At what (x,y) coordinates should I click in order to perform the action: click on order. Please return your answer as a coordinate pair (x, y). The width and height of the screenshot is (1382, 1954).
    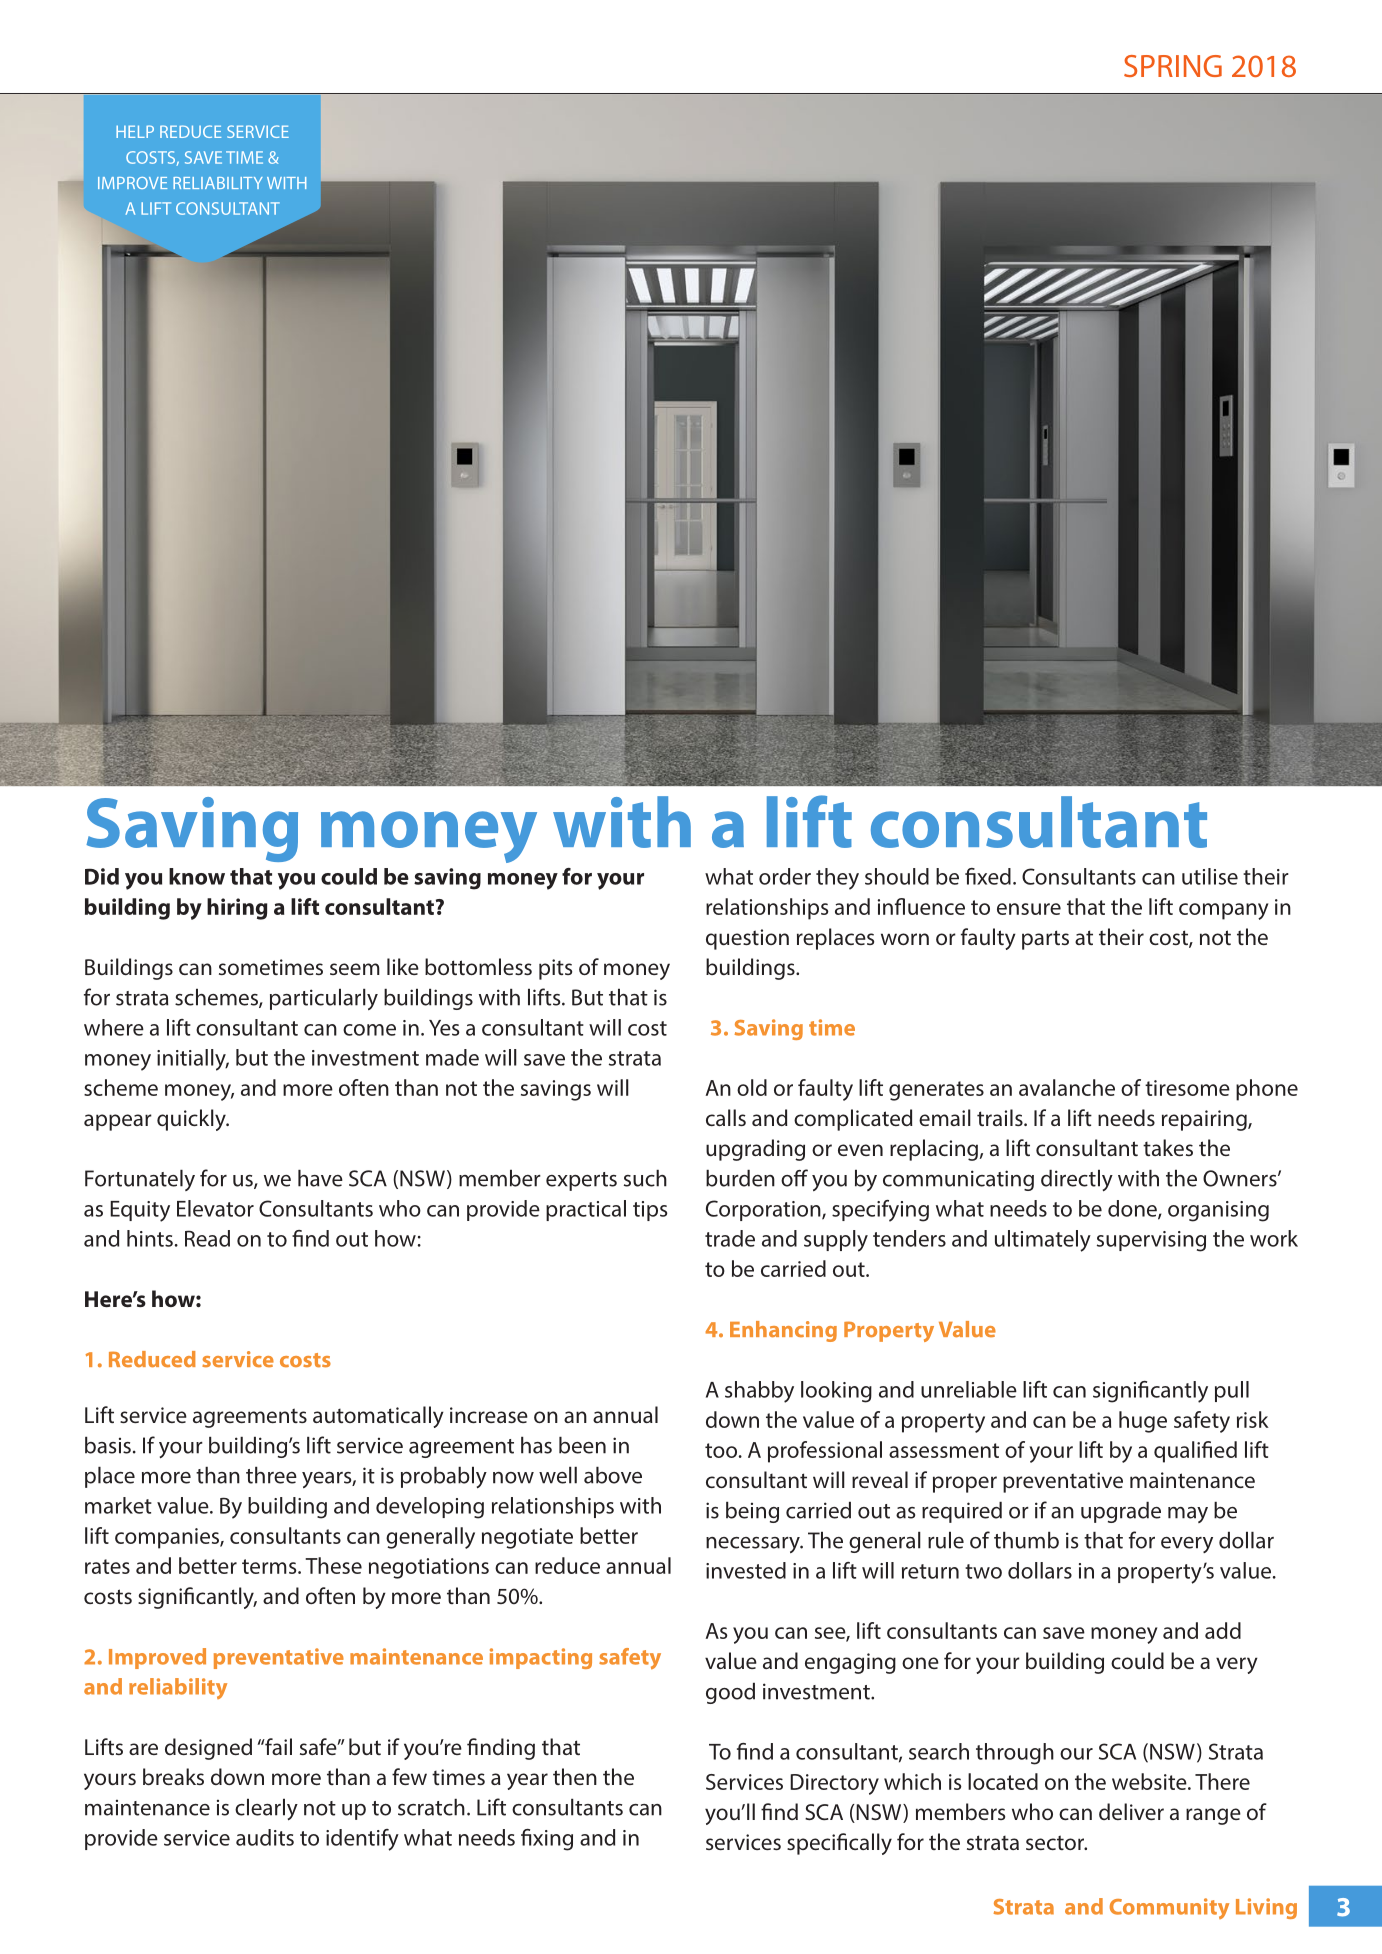
    Looking at the image, I should click on (785, 876).
